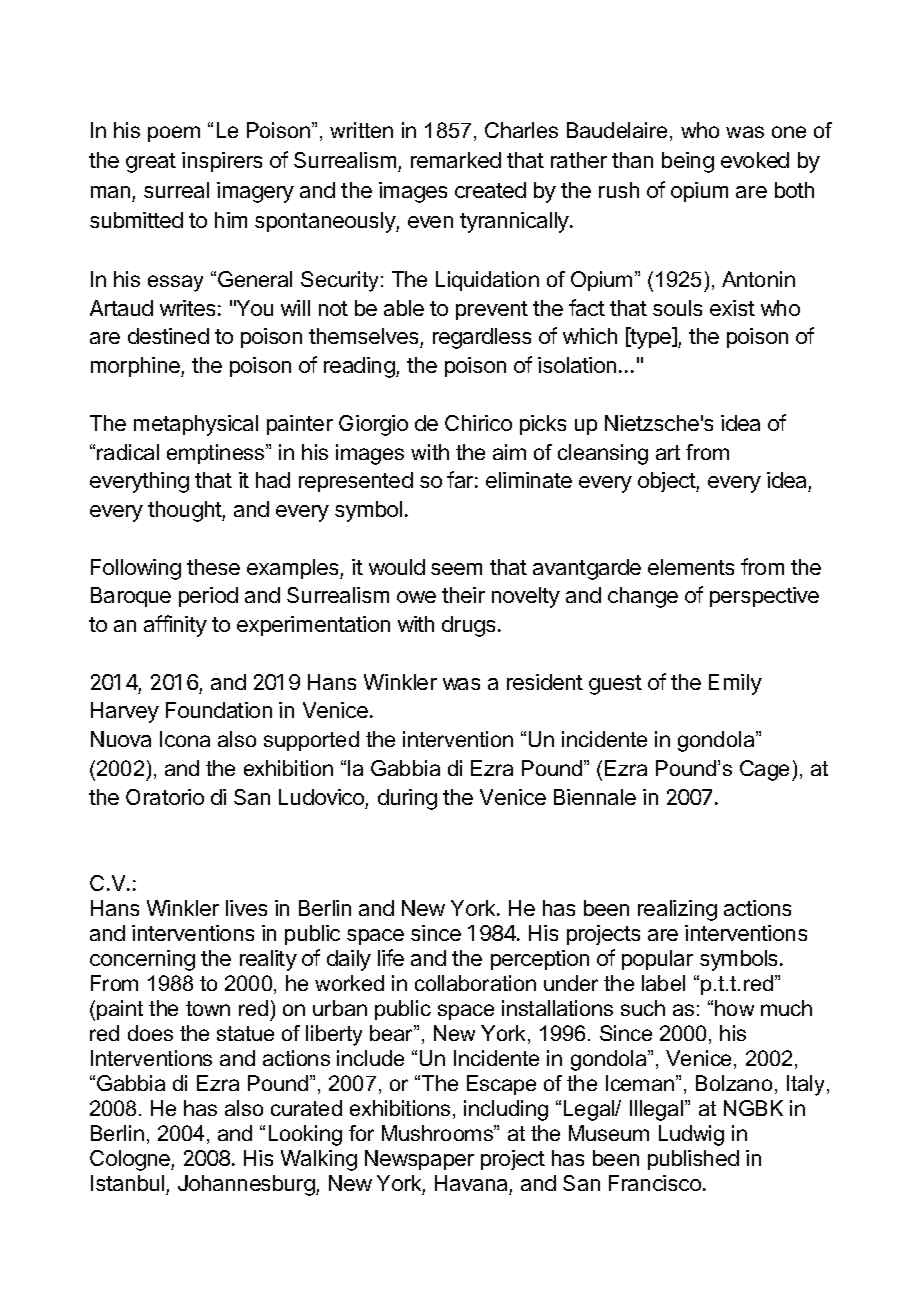  What do you see at coordinates (755, 160) in the page?
I see `evoked` at bounding box center [755, 160].
